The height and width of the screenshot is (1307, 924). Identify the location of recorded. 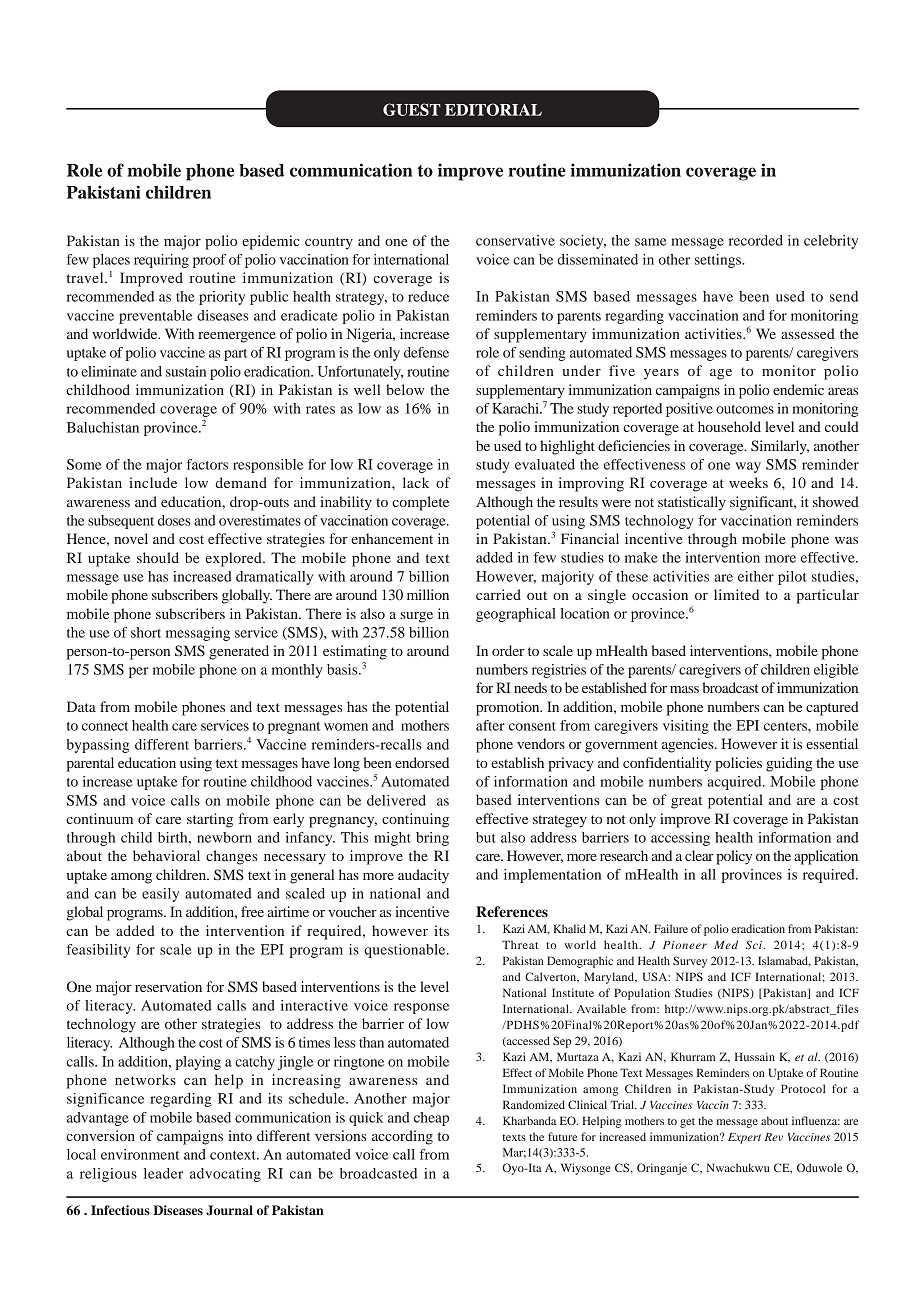
(756, 240).
